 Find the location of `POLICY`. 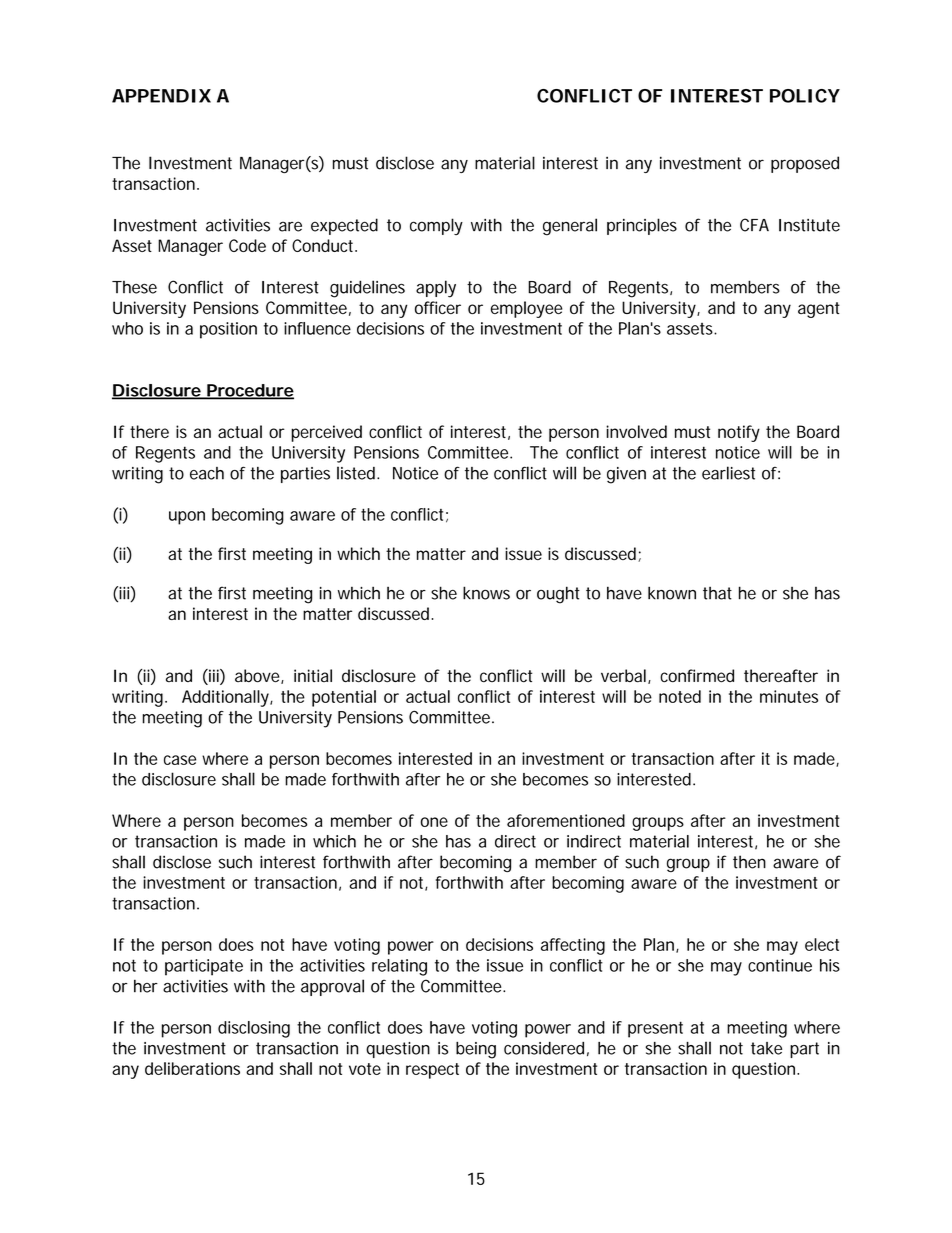

POLICY is located at coordinates (805, 96).
